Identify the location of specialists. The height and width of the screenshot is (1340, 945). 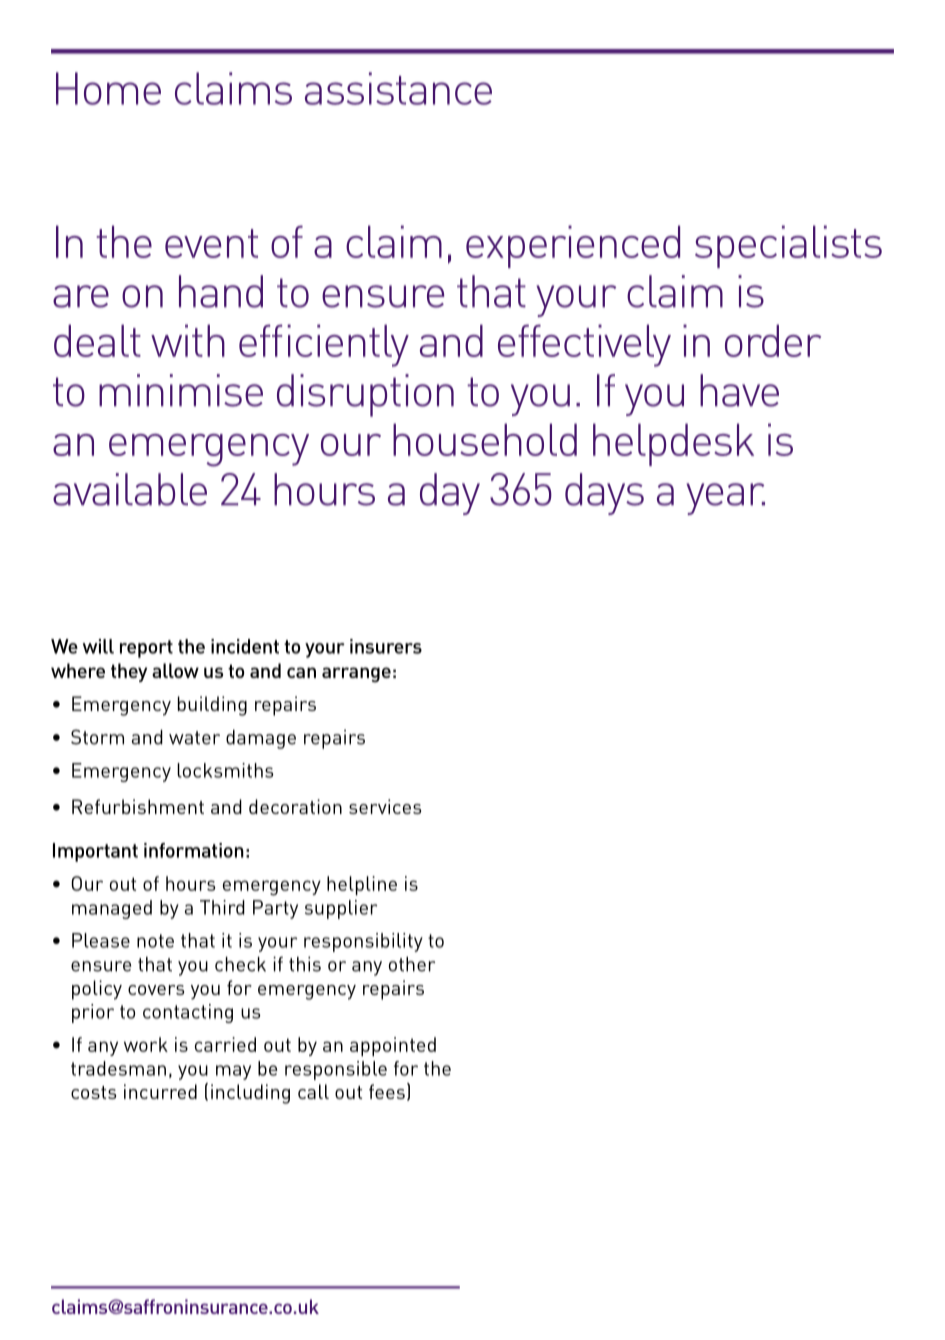
(788, 246).
